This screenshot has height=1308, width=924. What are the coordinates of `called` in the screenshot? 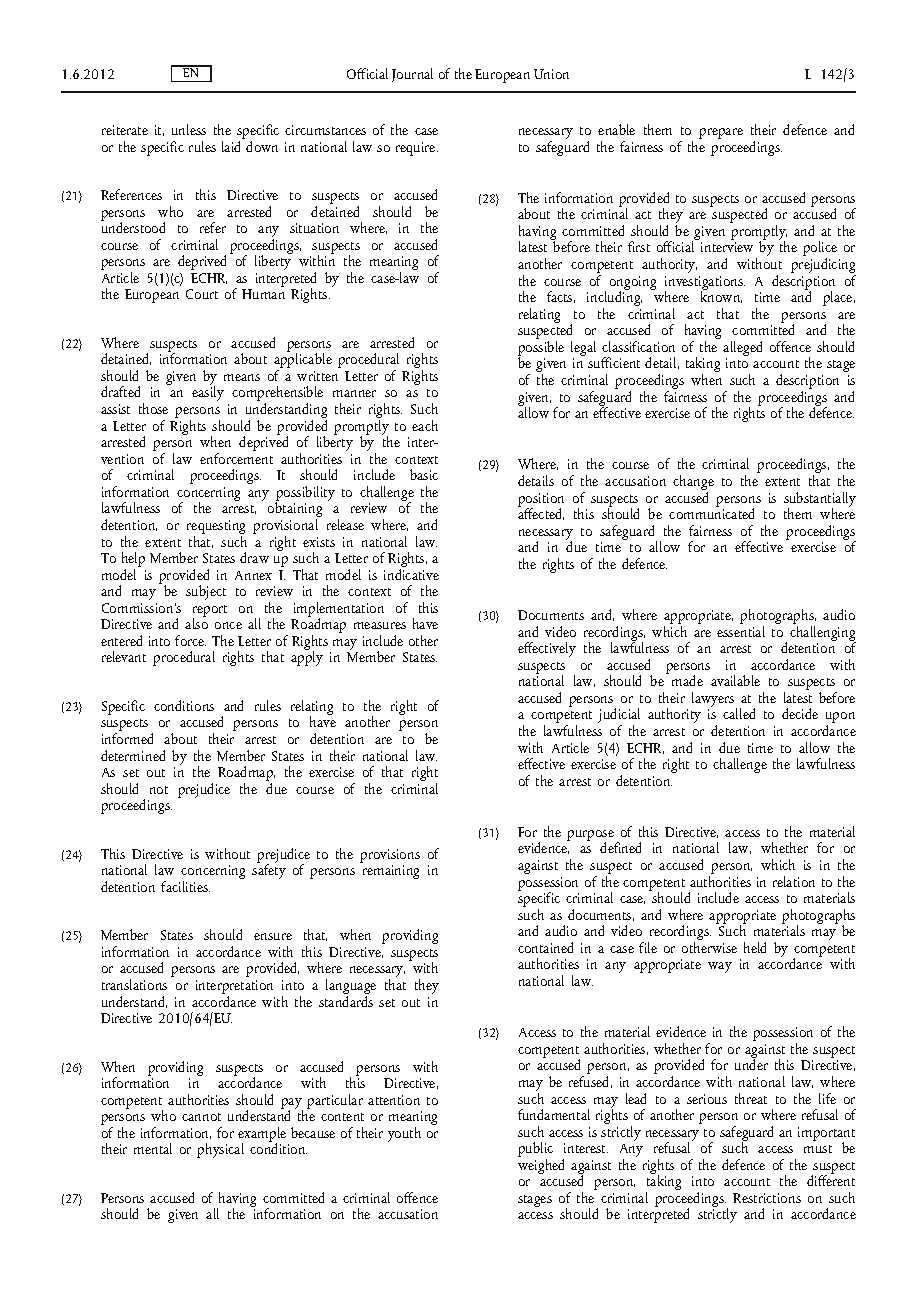 It's located at (739, 713).
